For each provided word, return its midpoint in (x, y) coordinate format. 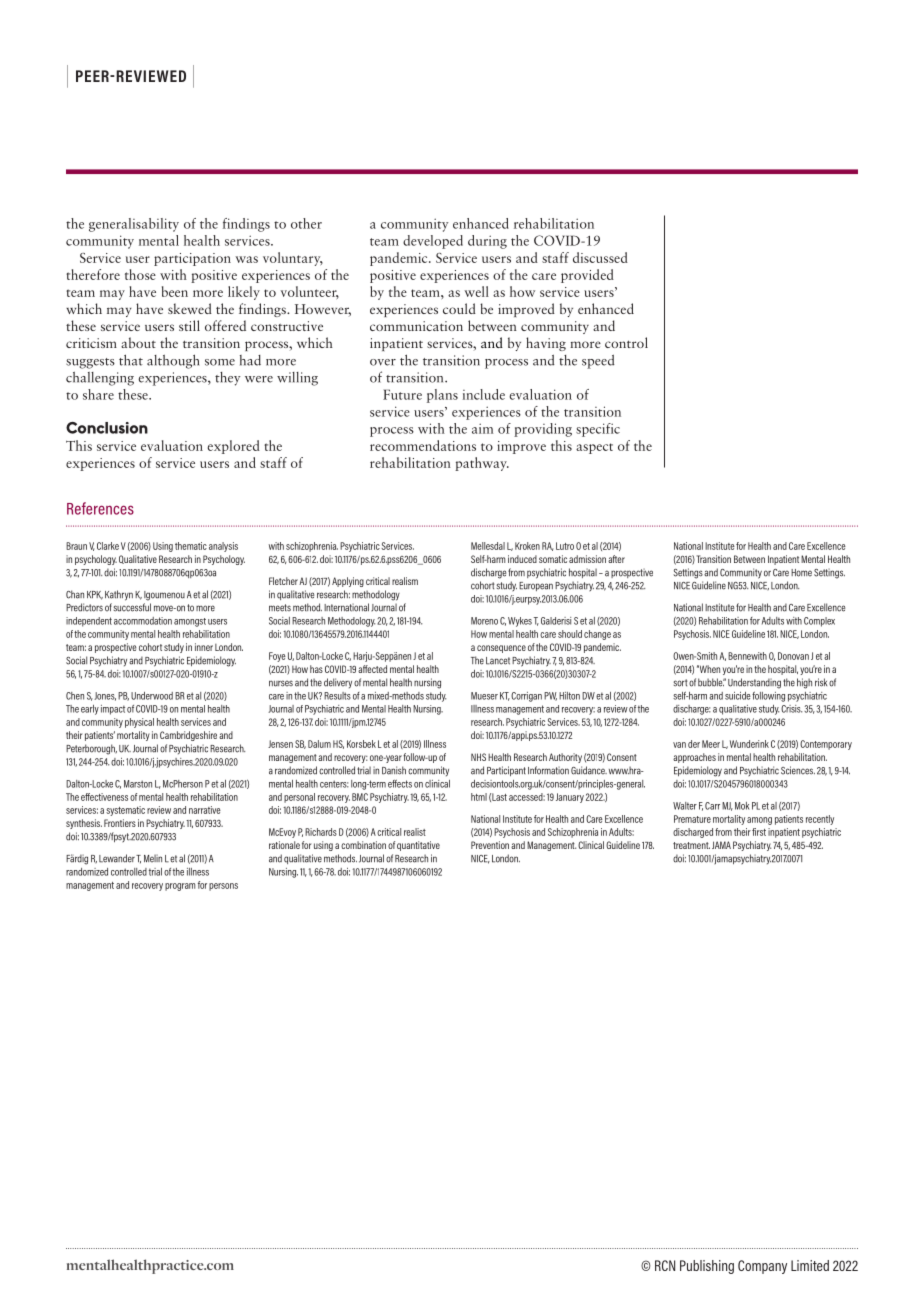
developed (433, 242)
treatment (691, 845)
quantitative (418, 846)
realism (405, 581)
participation (192, 259)
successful (132, 607)
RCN (665, 1265)
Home (801, 573)
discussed (600, 257)
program (180, 887)
